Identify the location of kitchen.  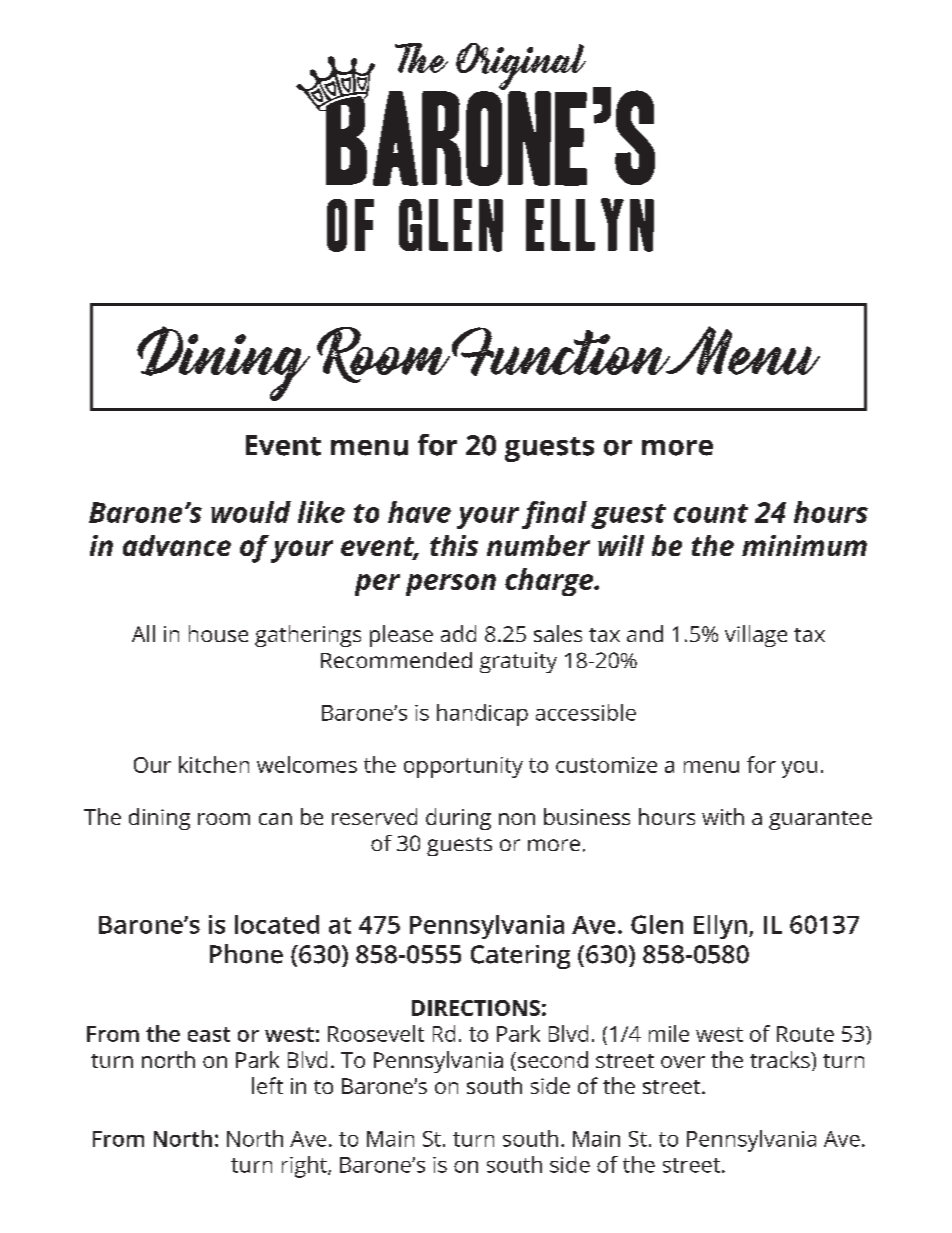
(214, 764).
